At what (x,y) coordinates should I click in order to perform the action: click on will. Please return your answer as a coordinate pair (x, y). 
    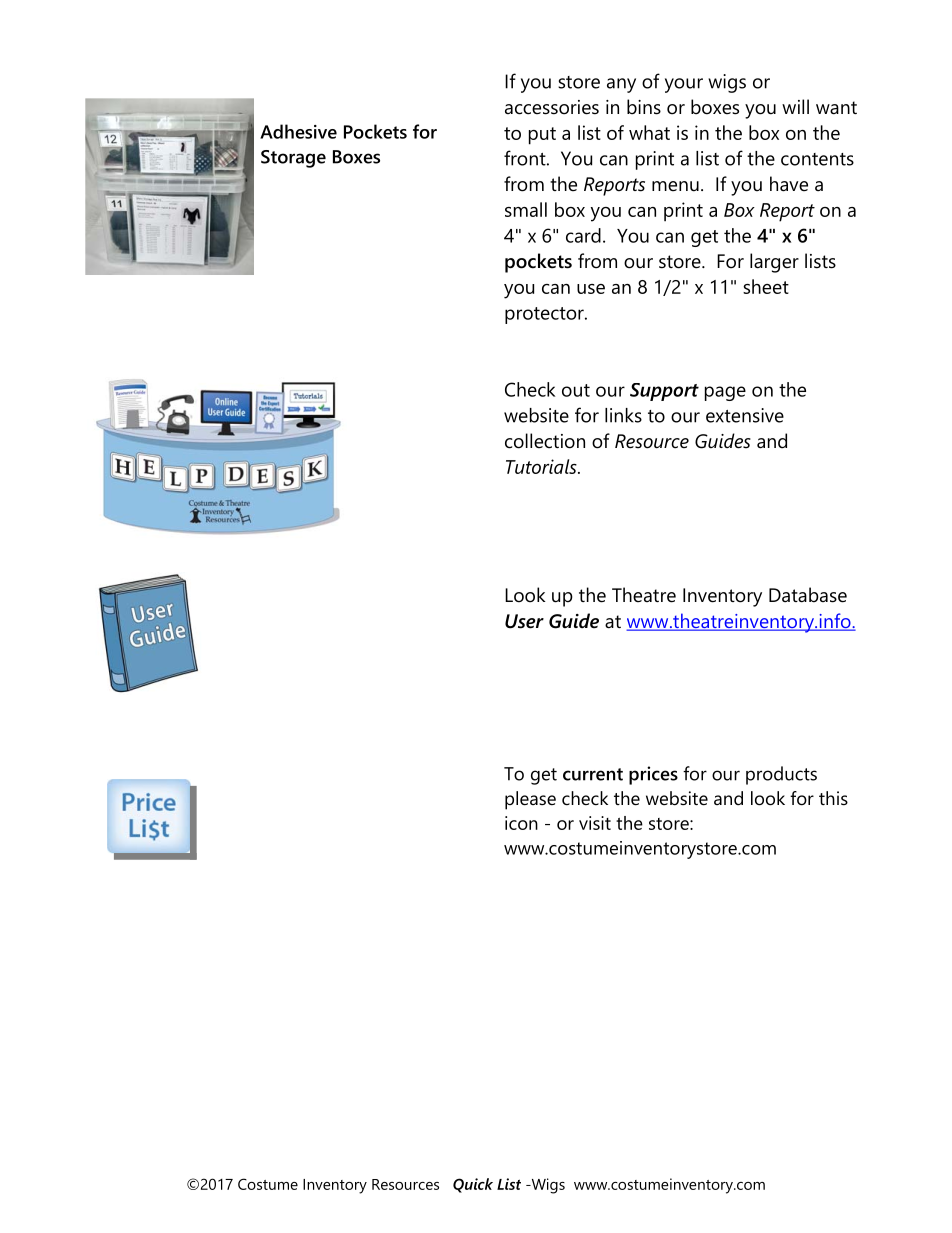
    Looking at the image, I should click on (795, 106).
